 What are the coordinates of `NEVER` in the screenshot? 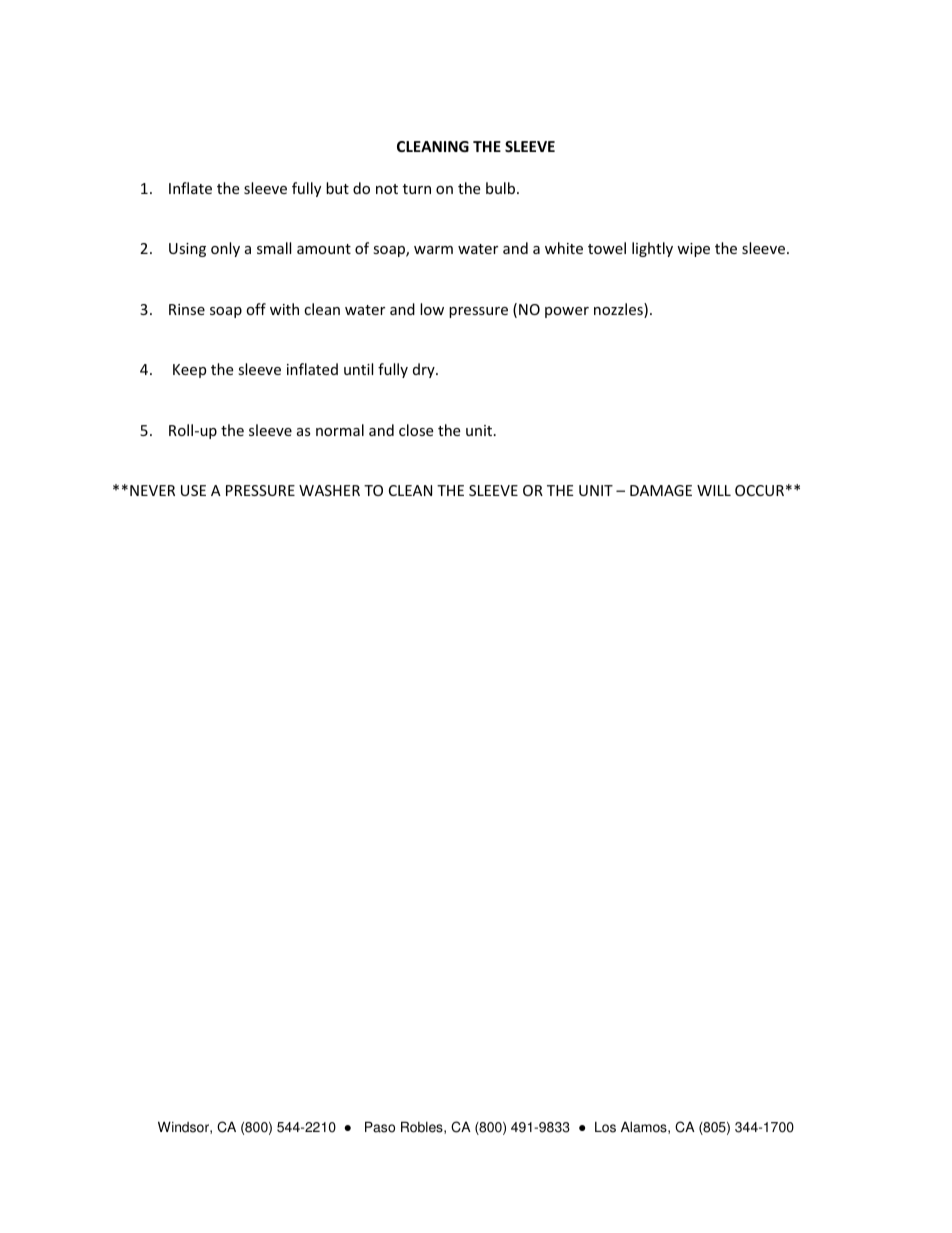 It's located at (152, 490).
